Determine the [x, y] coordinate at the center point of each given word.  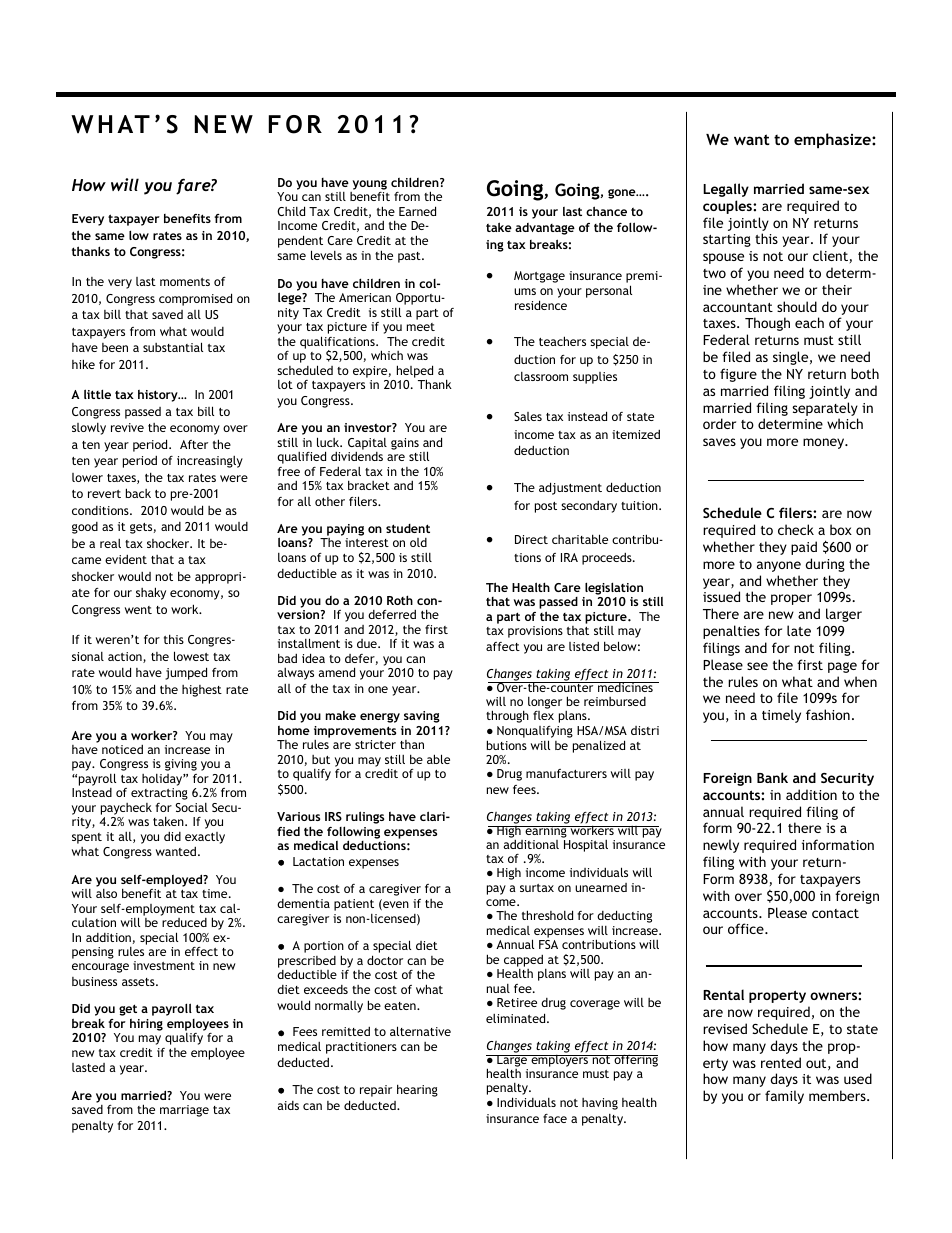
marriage [184, 1111]
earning [546, 833]
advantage [545, 229]
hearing [417, 1090]
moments [185, 282]
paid [804, 548]
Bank [772, 777]
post [546, 507]
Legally [726, 190]
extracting [159, 794]
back [138, 493]
